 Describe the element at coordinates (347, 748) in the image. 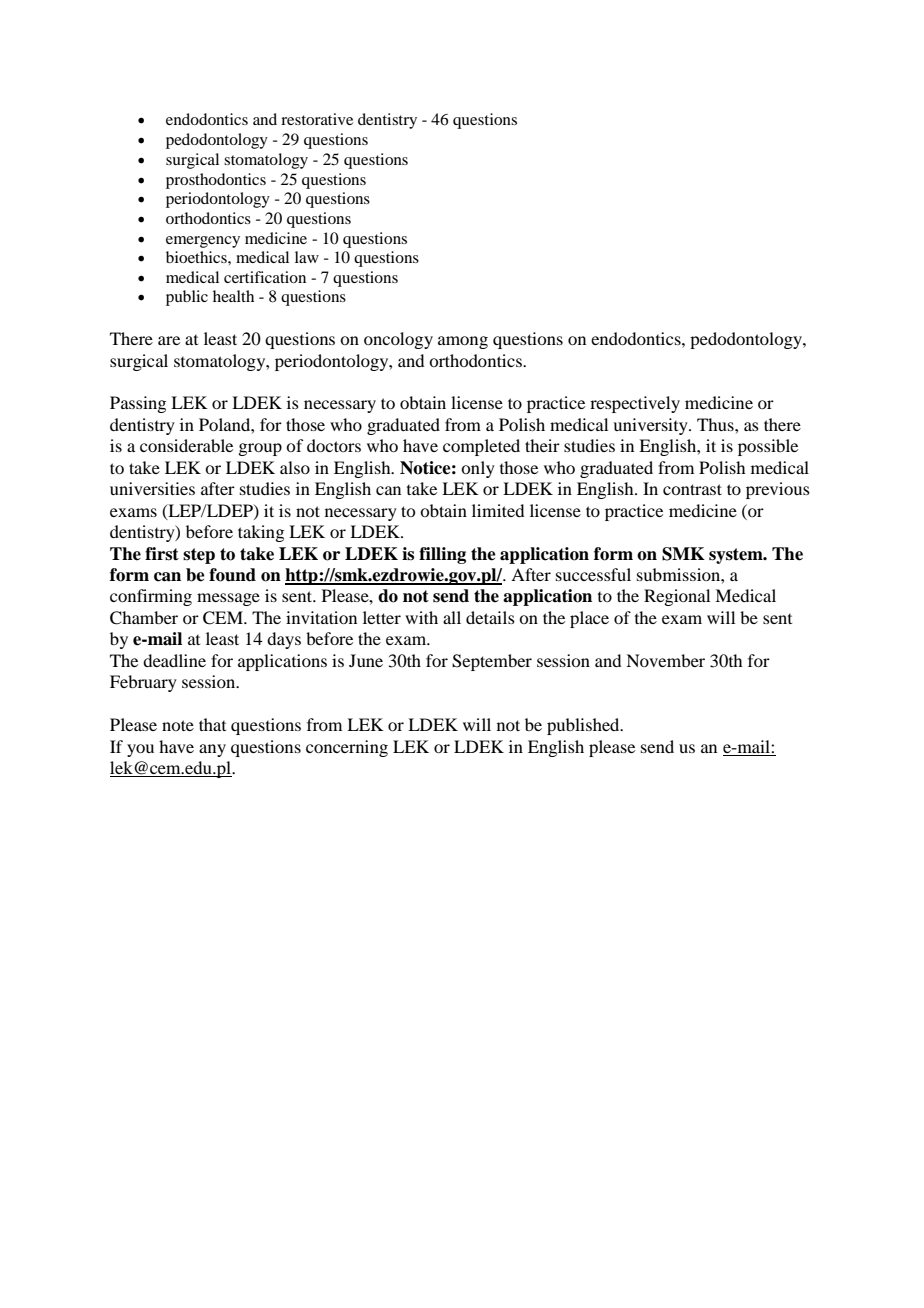

I see `concerning` at that location.
